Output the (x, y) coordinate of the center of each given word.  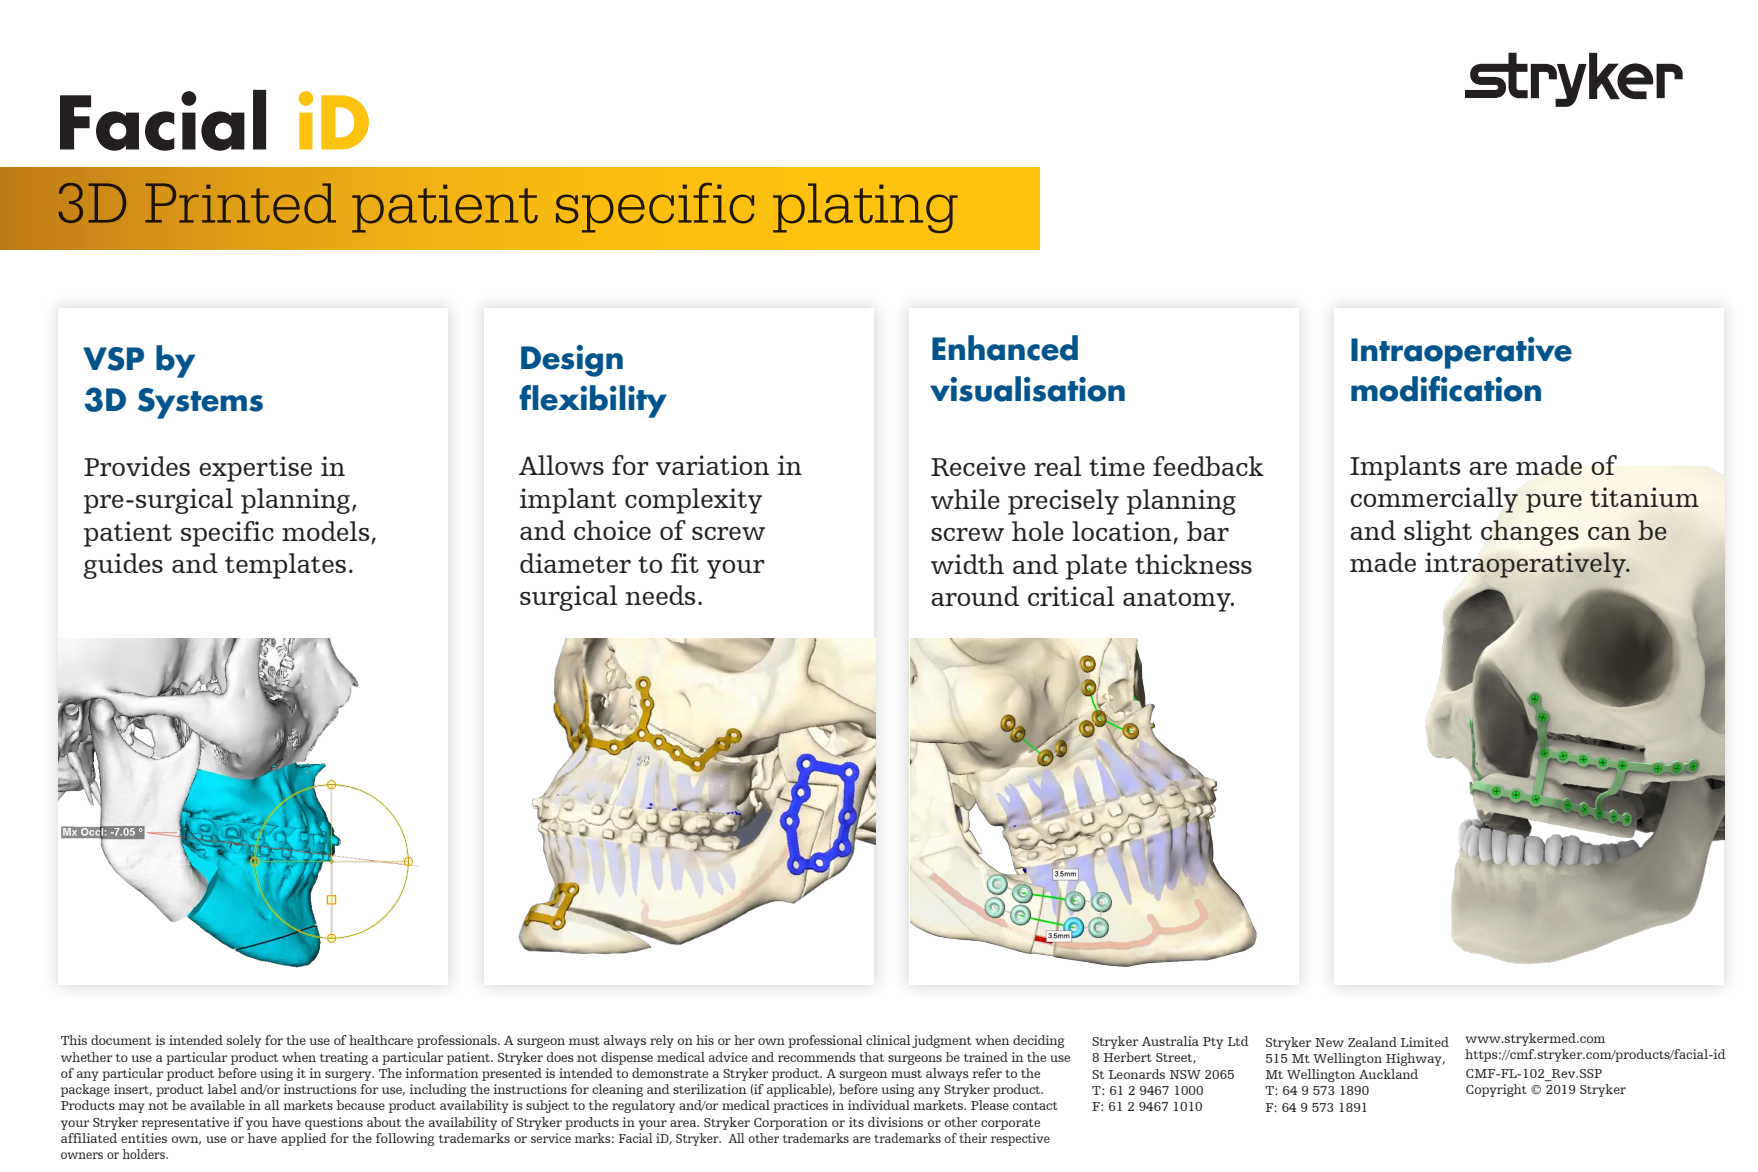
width (967, 564)
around (975, 596)
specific (227, 534)
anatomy (1178, 600)
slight (1438, 533)
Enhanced (1005, 348)
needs (660, 595)
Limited (1425, 1042)
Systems (200, 403)
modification (1446, 389)
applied (304, 1139)
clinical (888, 1040)
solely (244, 1041)
